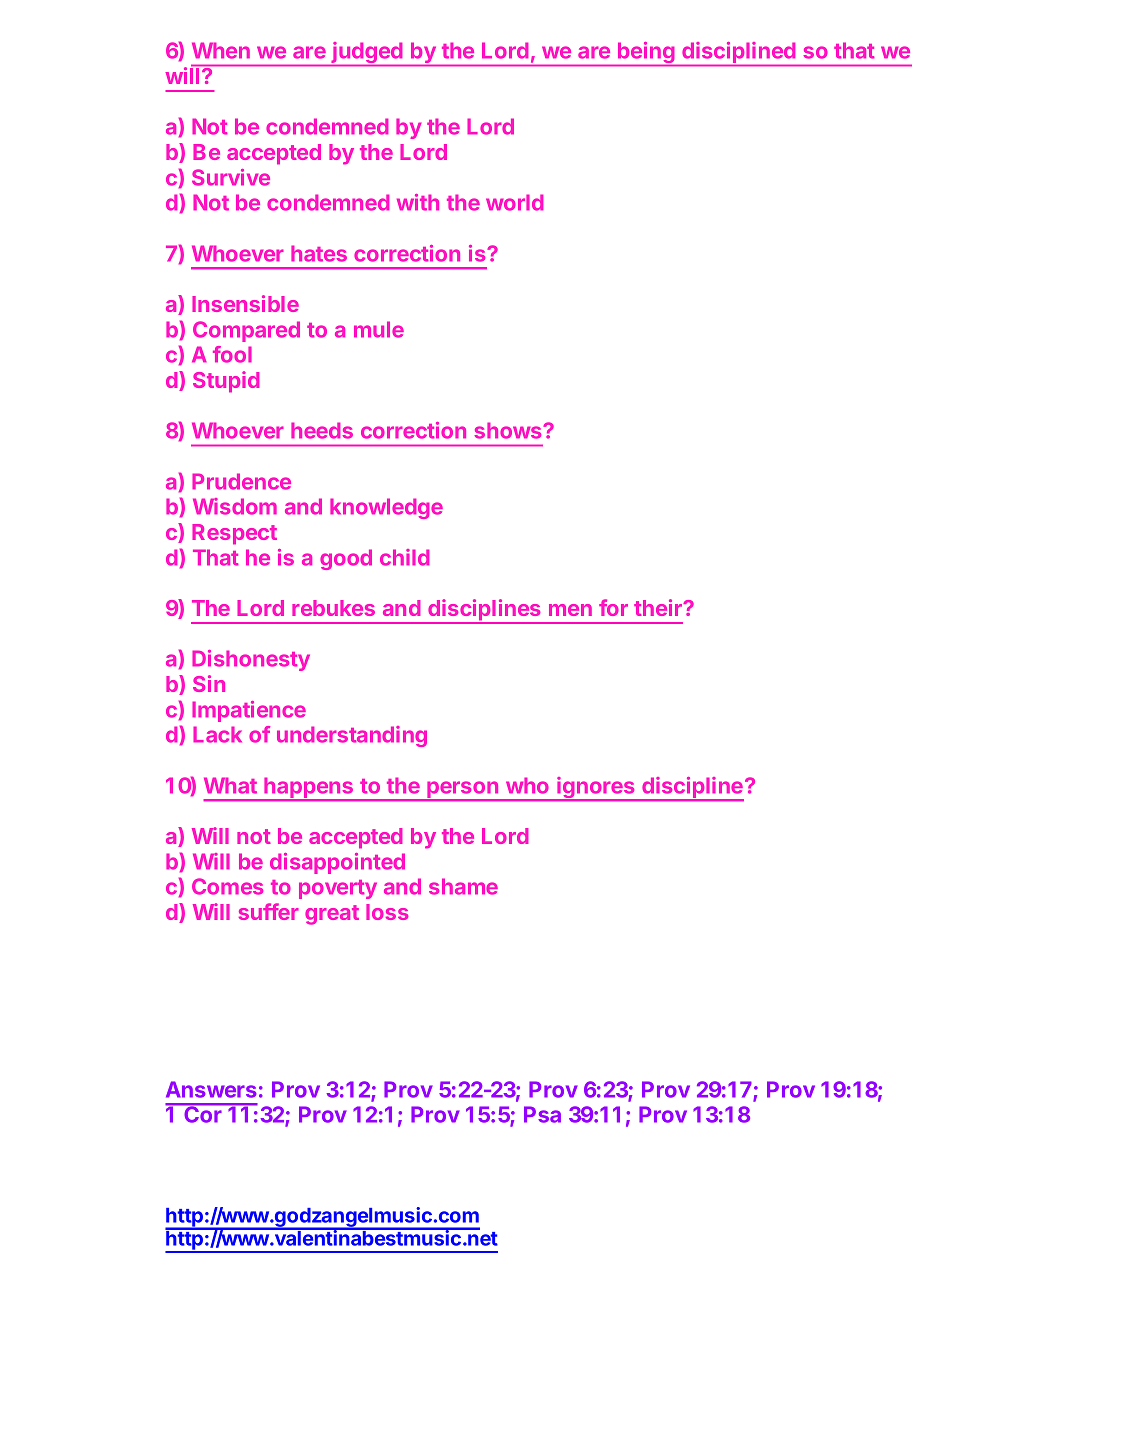  I want to click on Answers, so click(211, 1089).
